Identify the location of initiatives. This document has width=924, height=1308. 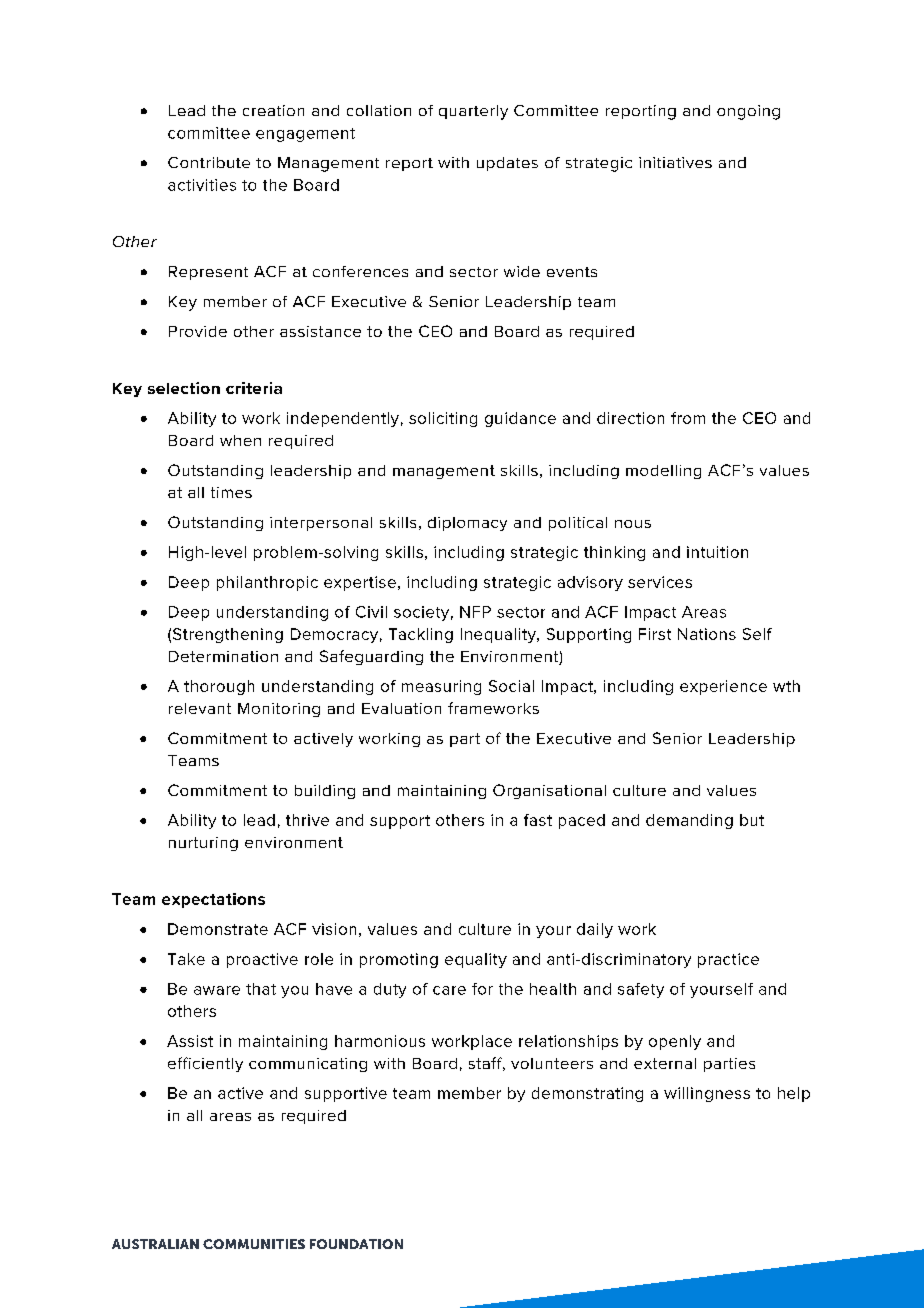
(675, 162).
